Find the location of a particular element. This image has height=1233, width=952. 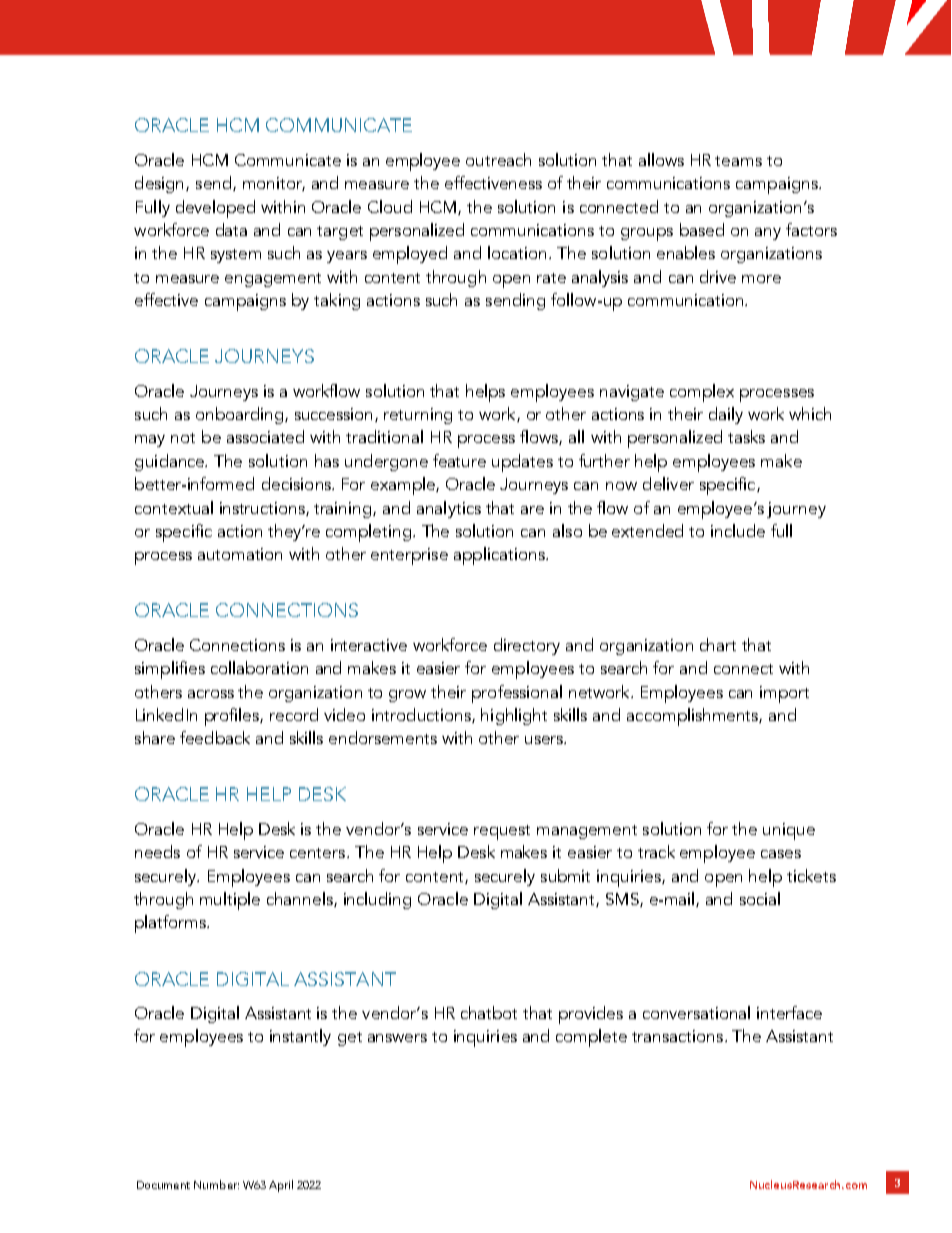

outreach is located at coordinates (498, 159).
